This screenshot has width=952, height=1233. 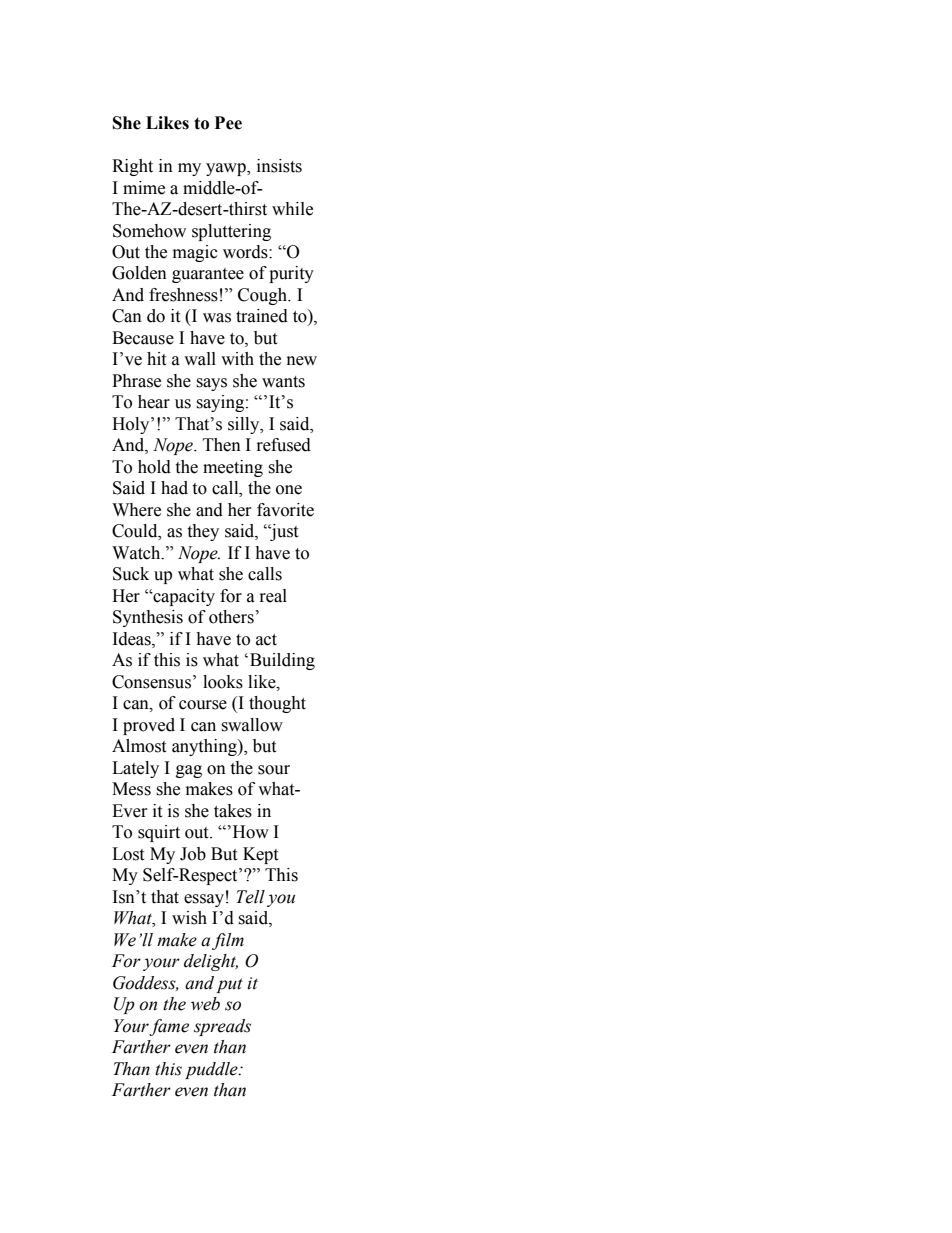 I want to click on course, so click(x=203, y=705).
